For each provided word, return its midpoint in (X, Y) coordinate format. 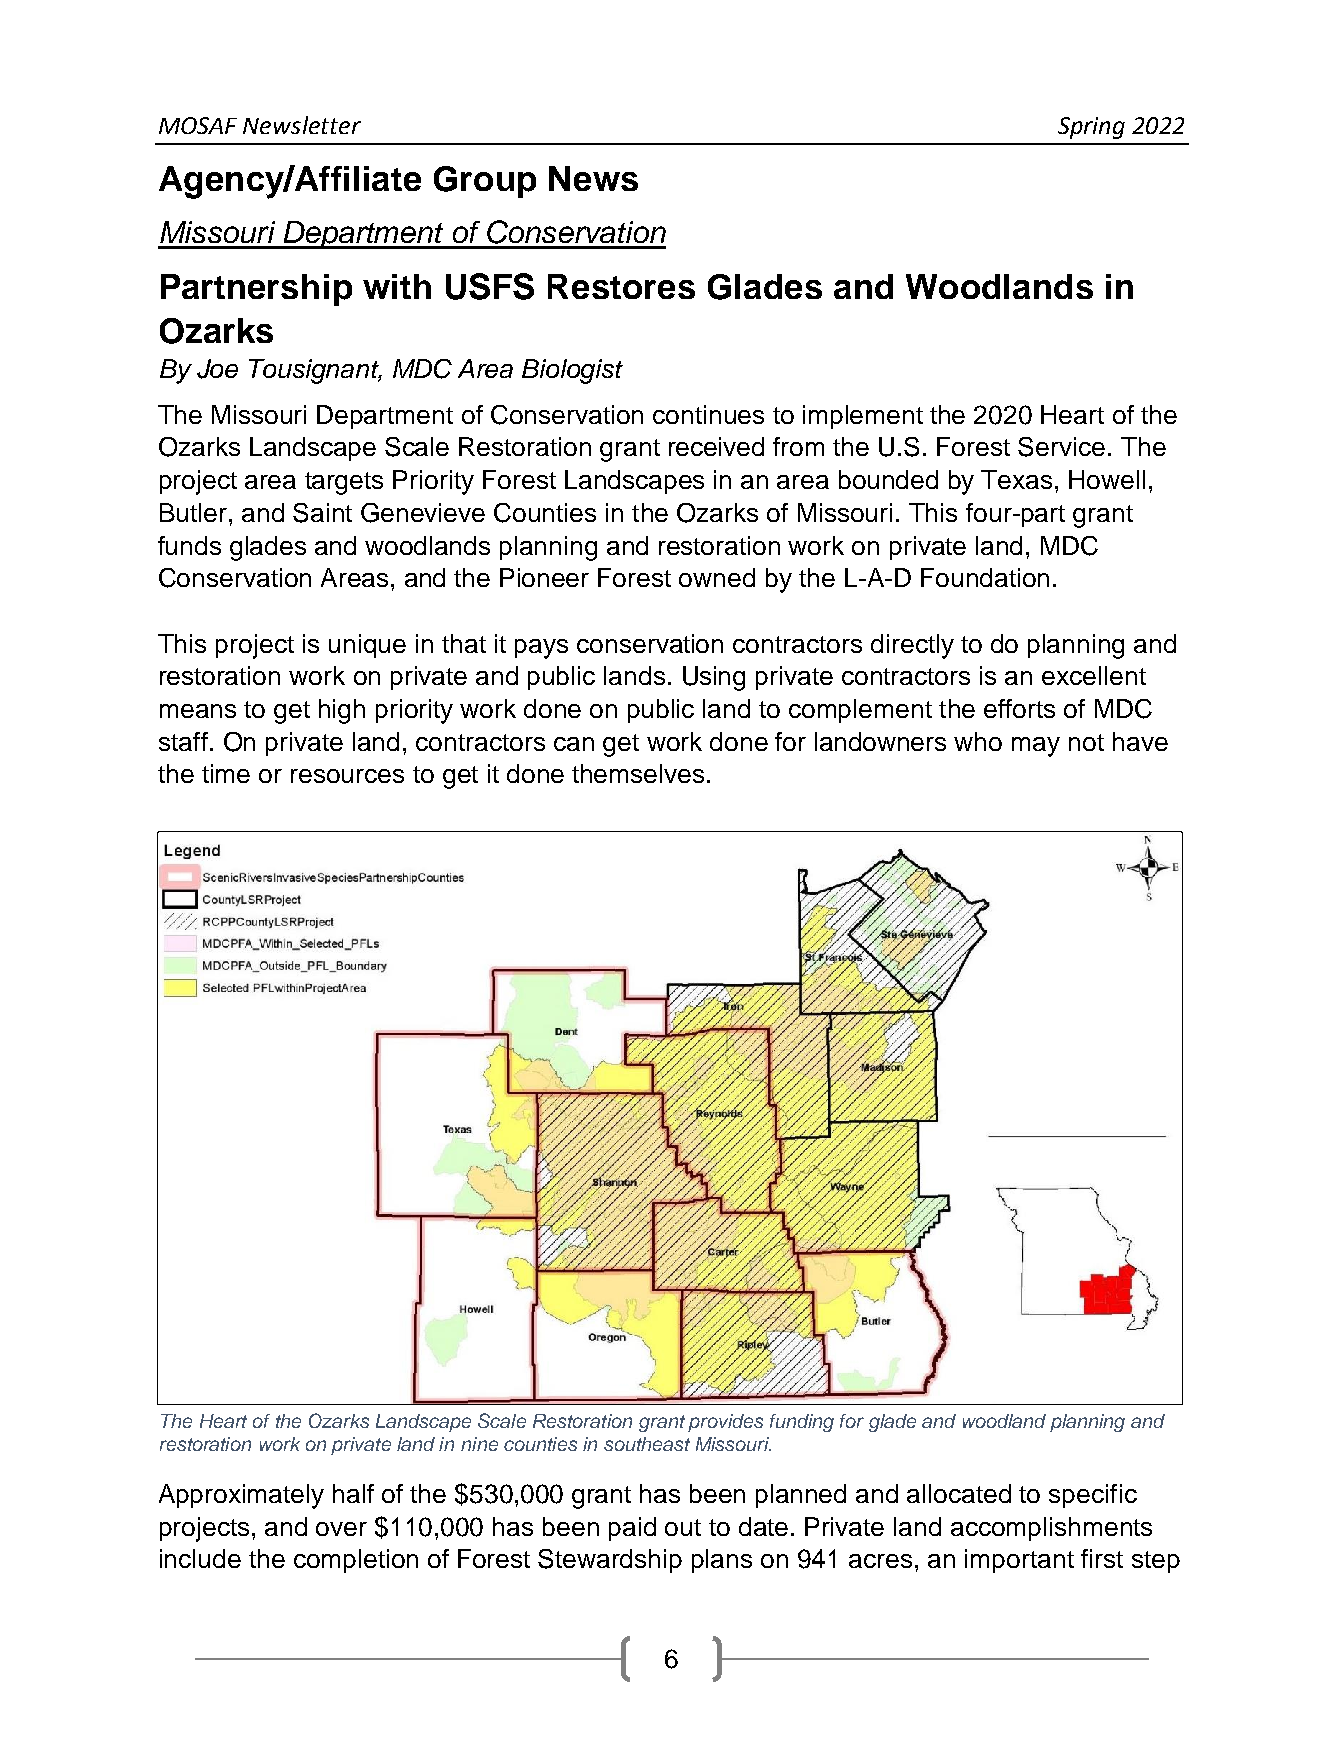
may (1036, 747)
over (341, 1529)
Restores (621, 286)
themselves (638, 773)
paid (632, 1529)
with (397, 286)
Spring (1091, 128)
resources (347, 776)
